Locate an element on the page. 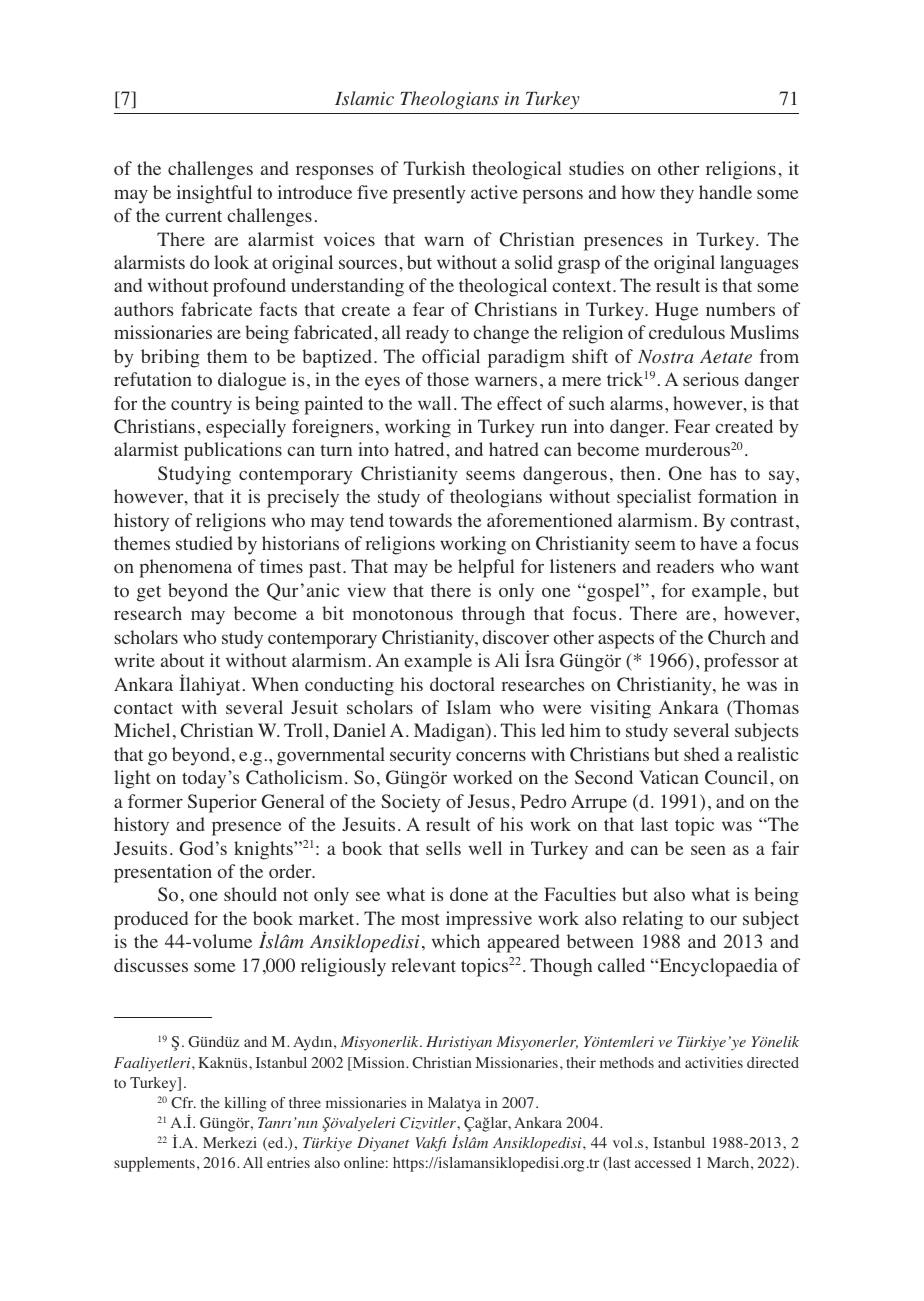 The image size is (924, 1301). presently is located at coordinates (429, 194).
